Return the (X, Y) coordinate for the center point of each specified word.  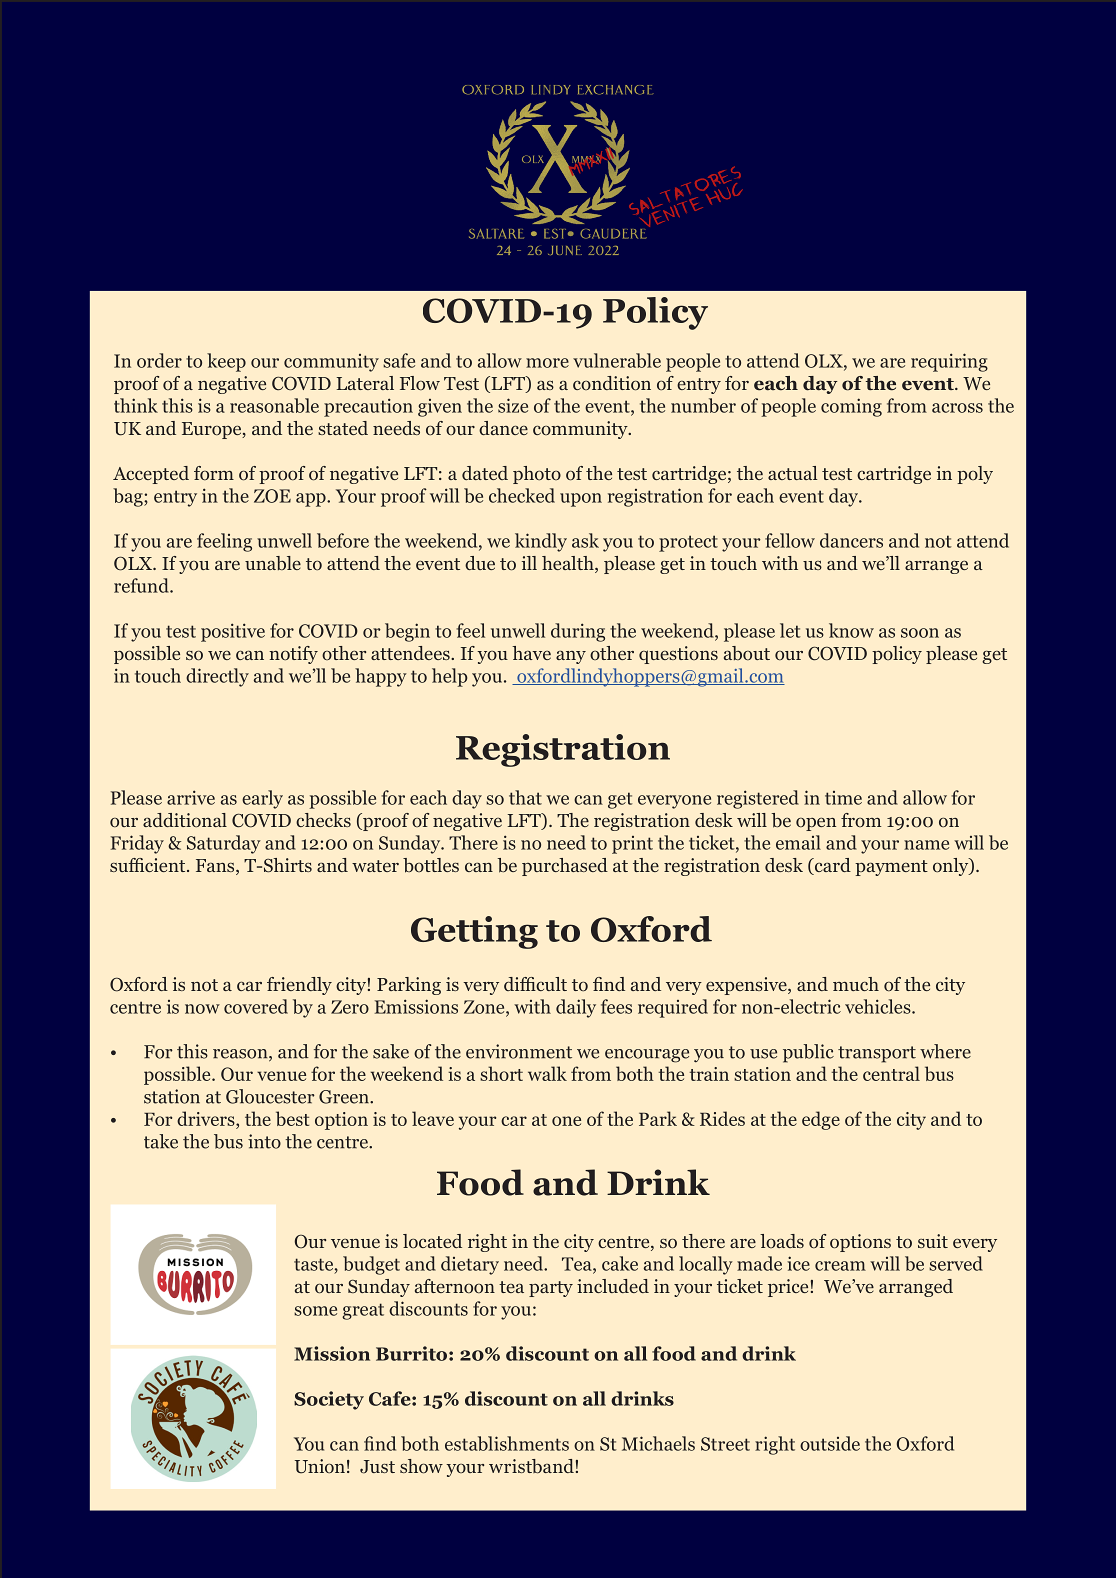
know (851, 630)
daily (576, 1008)
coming (851, 407)
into (264, 1141)
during (578, 632)
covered (256, 1006)
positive (233, 632)
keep (226, 362)
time (843, 798)
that (525, 797)
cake (620, 1263)
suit (933, 1241)
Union (320, 1466)
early (262, 799)
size (513, 405)
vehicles (879, 1006)
